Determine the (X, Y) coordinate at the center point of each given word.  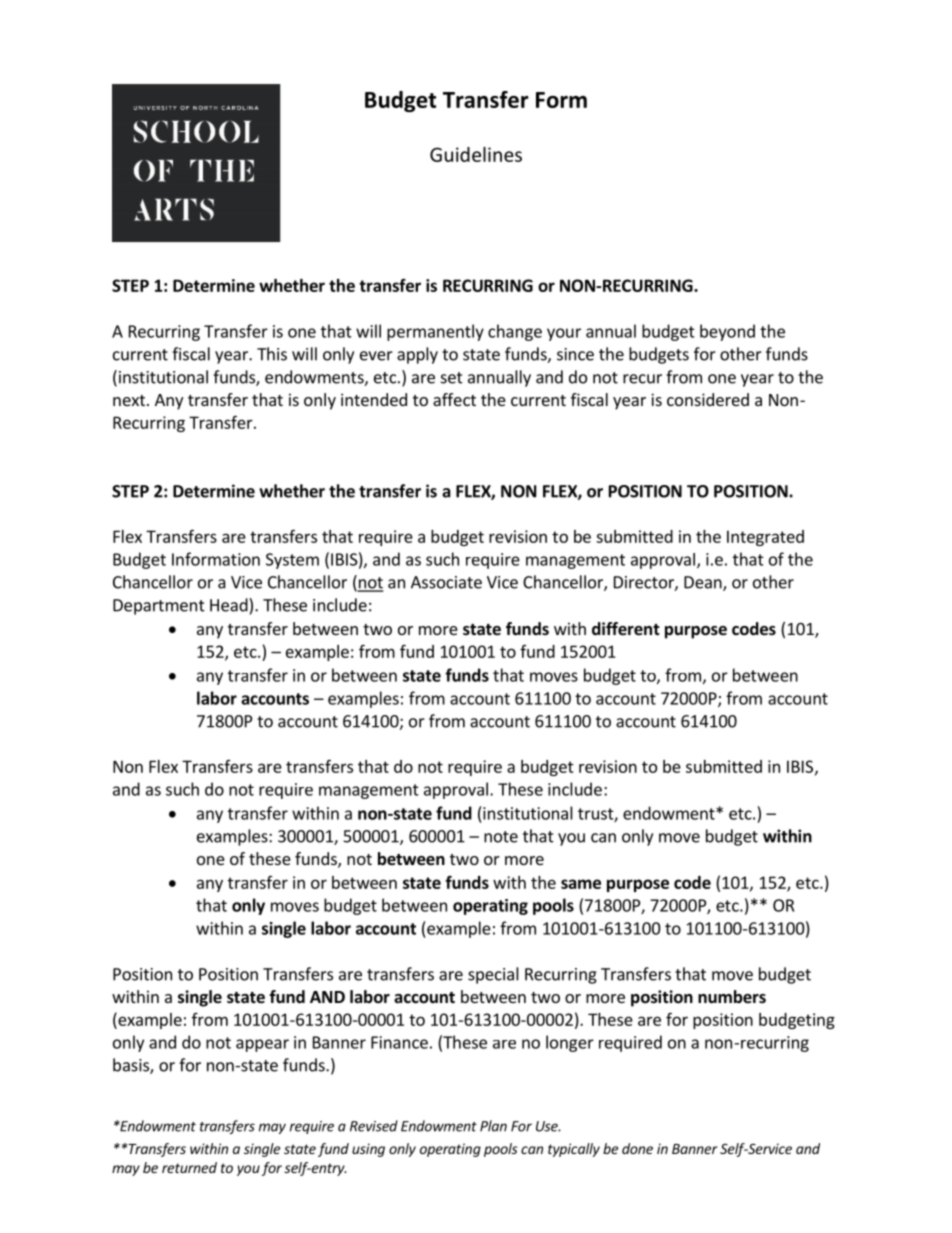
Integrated (765, 538)
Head (230, 605)
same (581, 884)
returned (189, 1167)
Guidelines (476, 154)
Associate (446, 582)
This (272, 354)
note (501, 837)
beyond (727, 332)
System (292, 561)
